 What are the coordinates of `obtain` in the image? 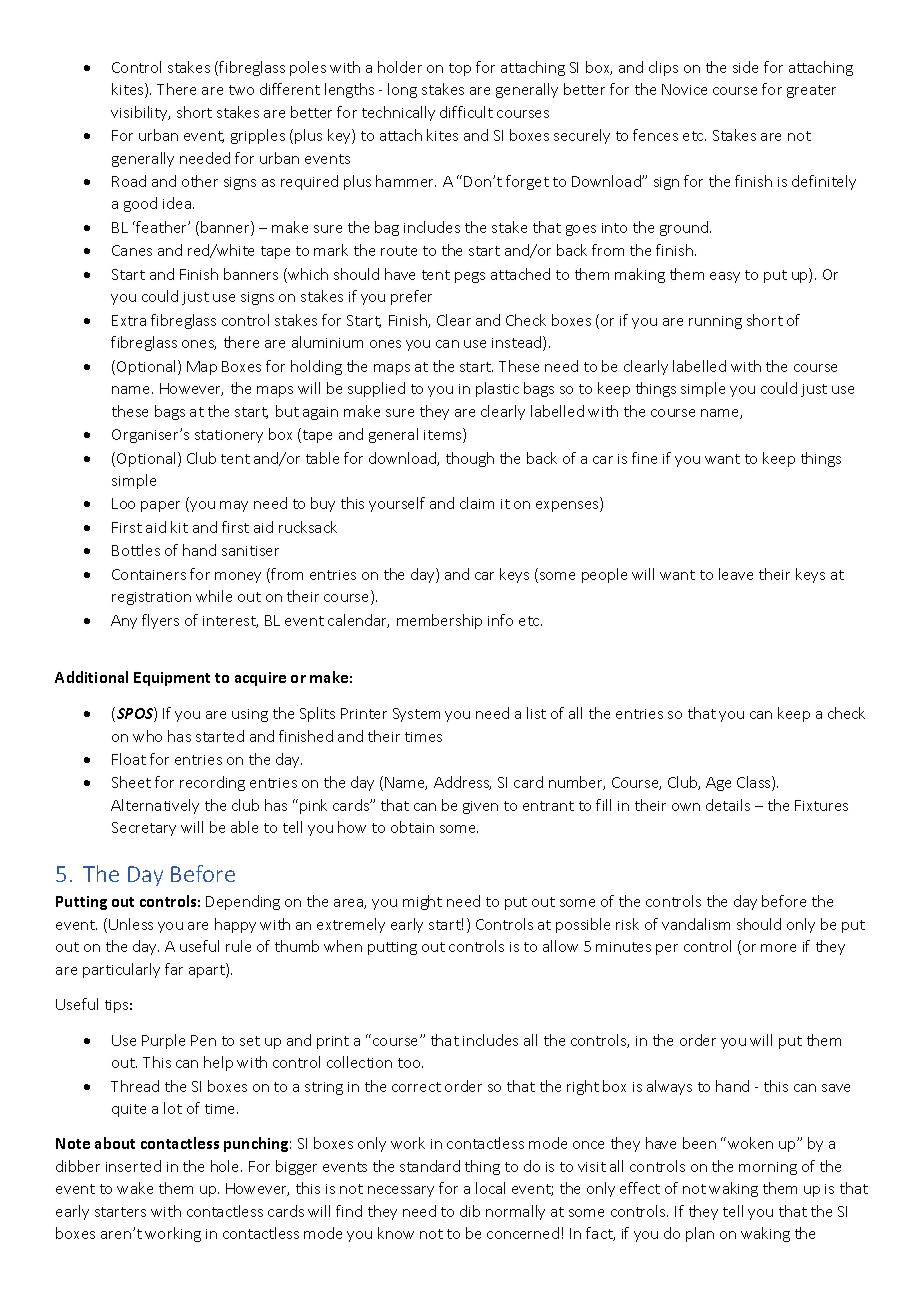 It's located at (412, 827).
